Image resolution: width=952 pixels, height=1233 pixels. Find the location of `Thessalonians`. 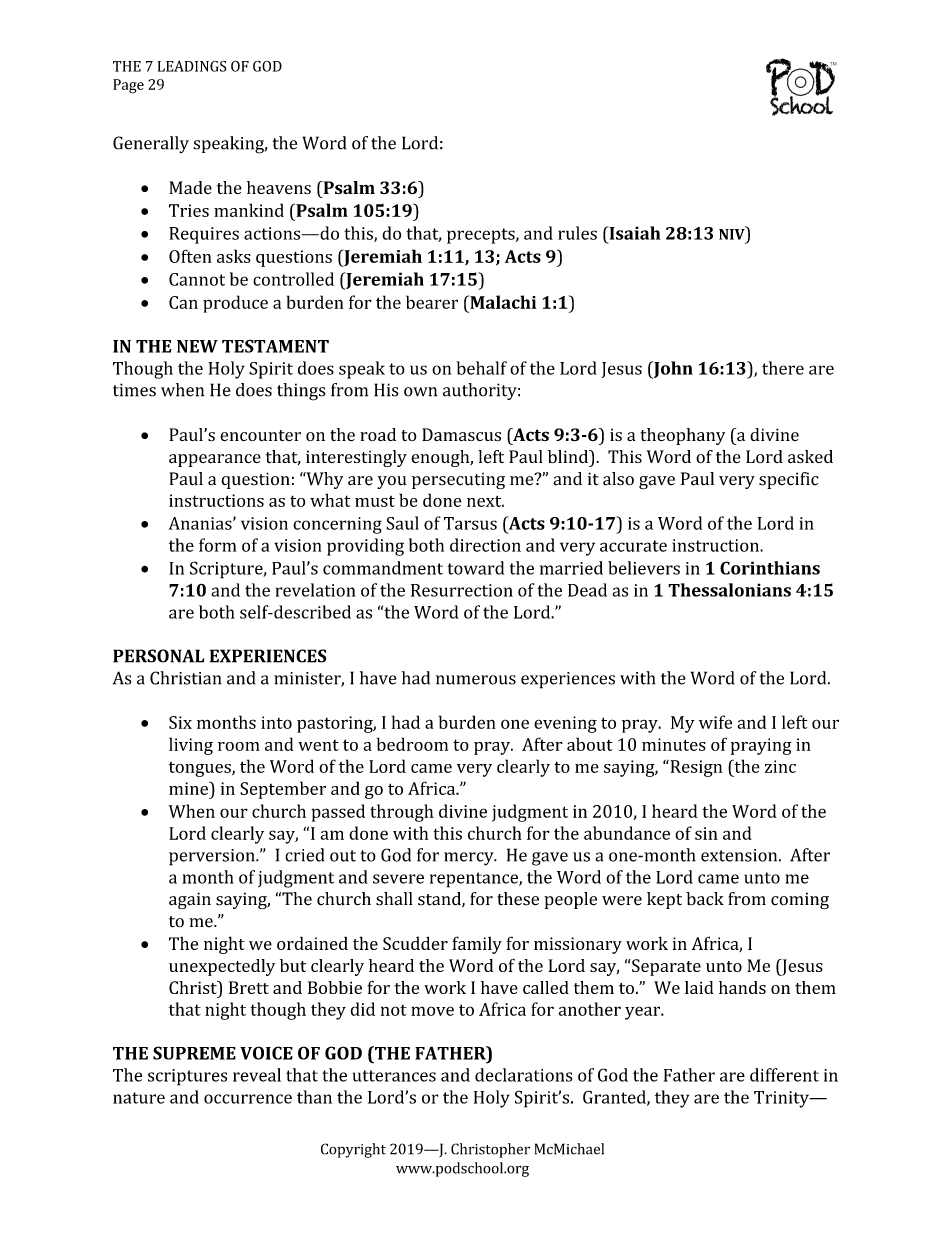

Thessalonians is located at coordinates (729, 590).
